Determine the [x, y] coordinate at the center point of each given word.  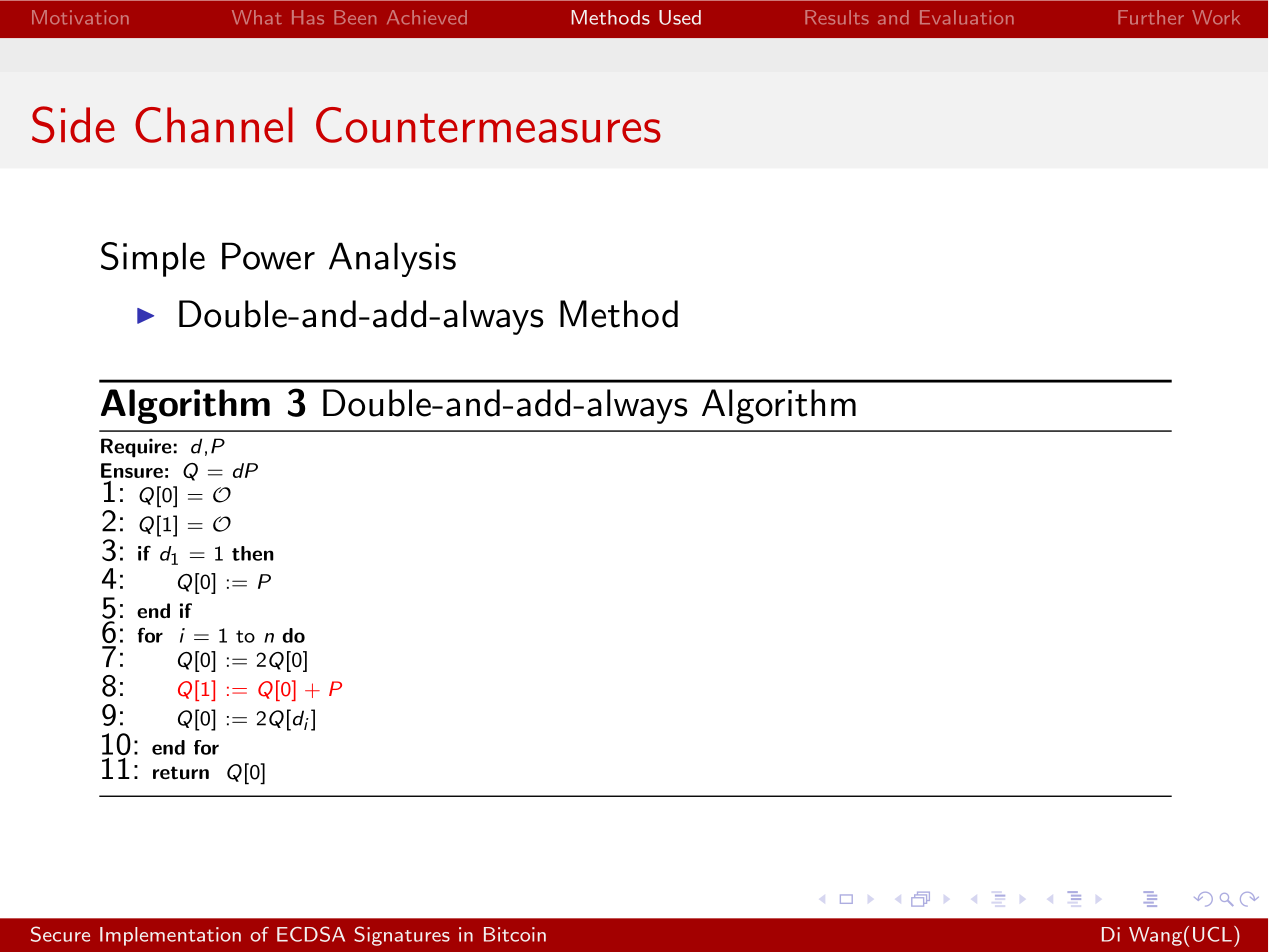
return [181, 773]
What [257, 17]
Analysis [392, 259]
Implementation [170, 936]
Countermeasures [488, 125]
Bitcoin [515, 934]
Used [680, 17]
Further [1151, 17]
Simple [153, 259]
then [253, 553]
